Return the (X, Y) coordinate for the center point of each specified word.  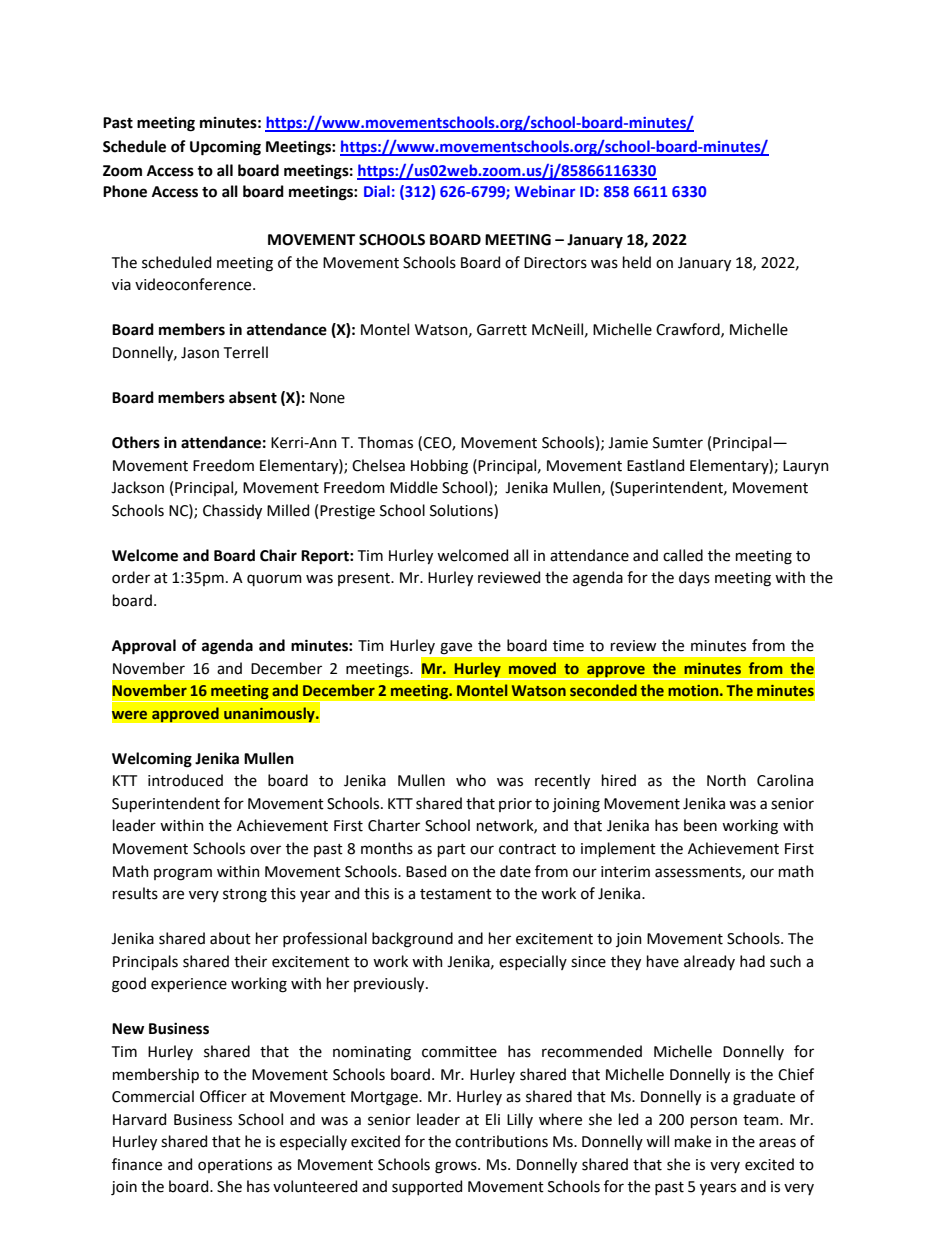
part (452, 850)
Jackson (137, 487)
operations (235, 1166)
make (693, 1141)
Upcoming (225, 148)
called (683, 555)
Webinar (545, 191)
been (700, 825)
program (183, 874)
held (637, 262)
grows (457, 1167)
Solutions (462, 510)
